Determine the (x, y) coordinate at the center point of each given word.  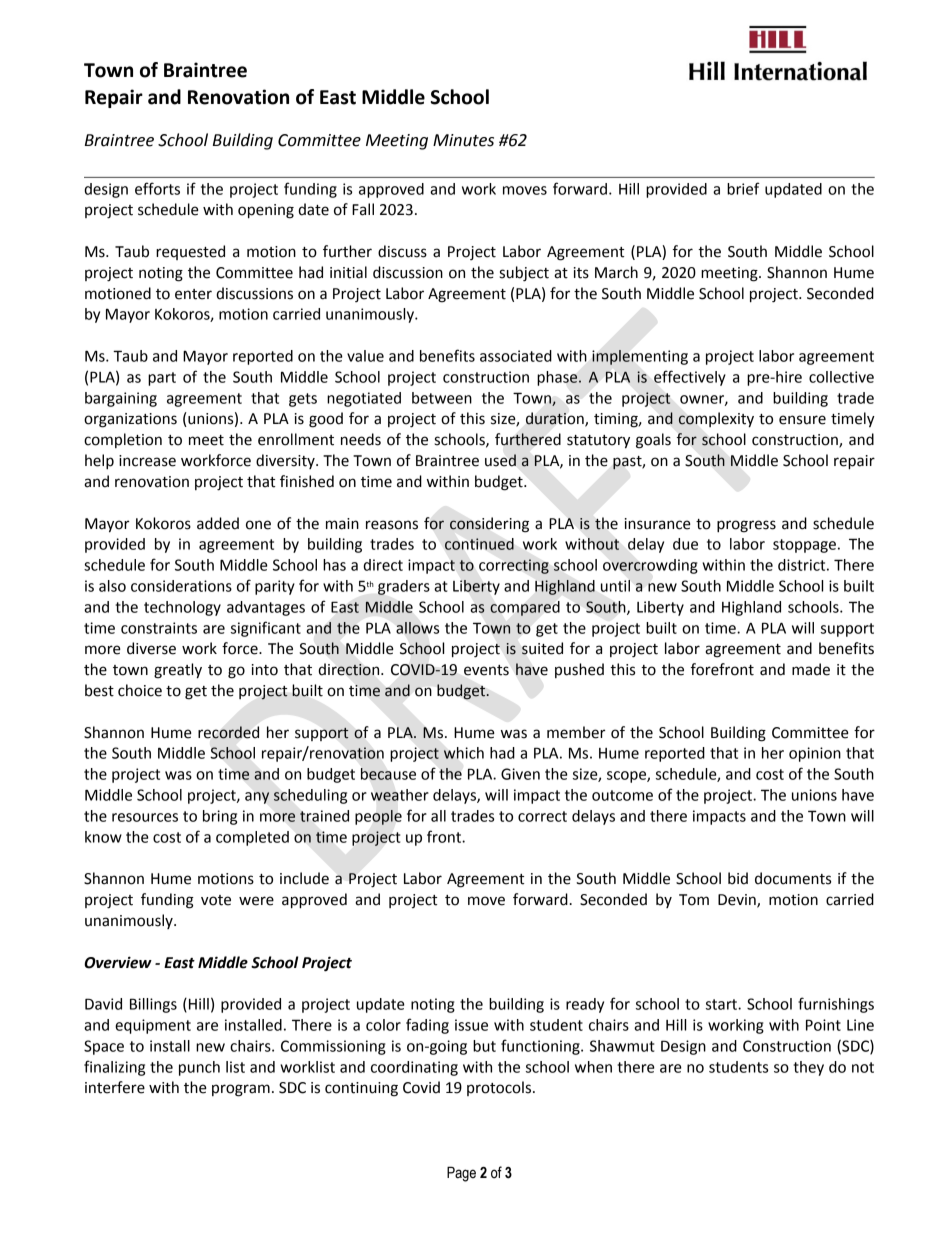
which (464, 753)
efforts (157, 188)
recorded (228, 732)
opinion (815, 754)
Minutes (463, 140)
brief (743, 188)
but (484, 1046)
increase (147, 461)
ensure (802, 420)
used (500, 460)
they (808, 1068)
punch (199, 1068)
